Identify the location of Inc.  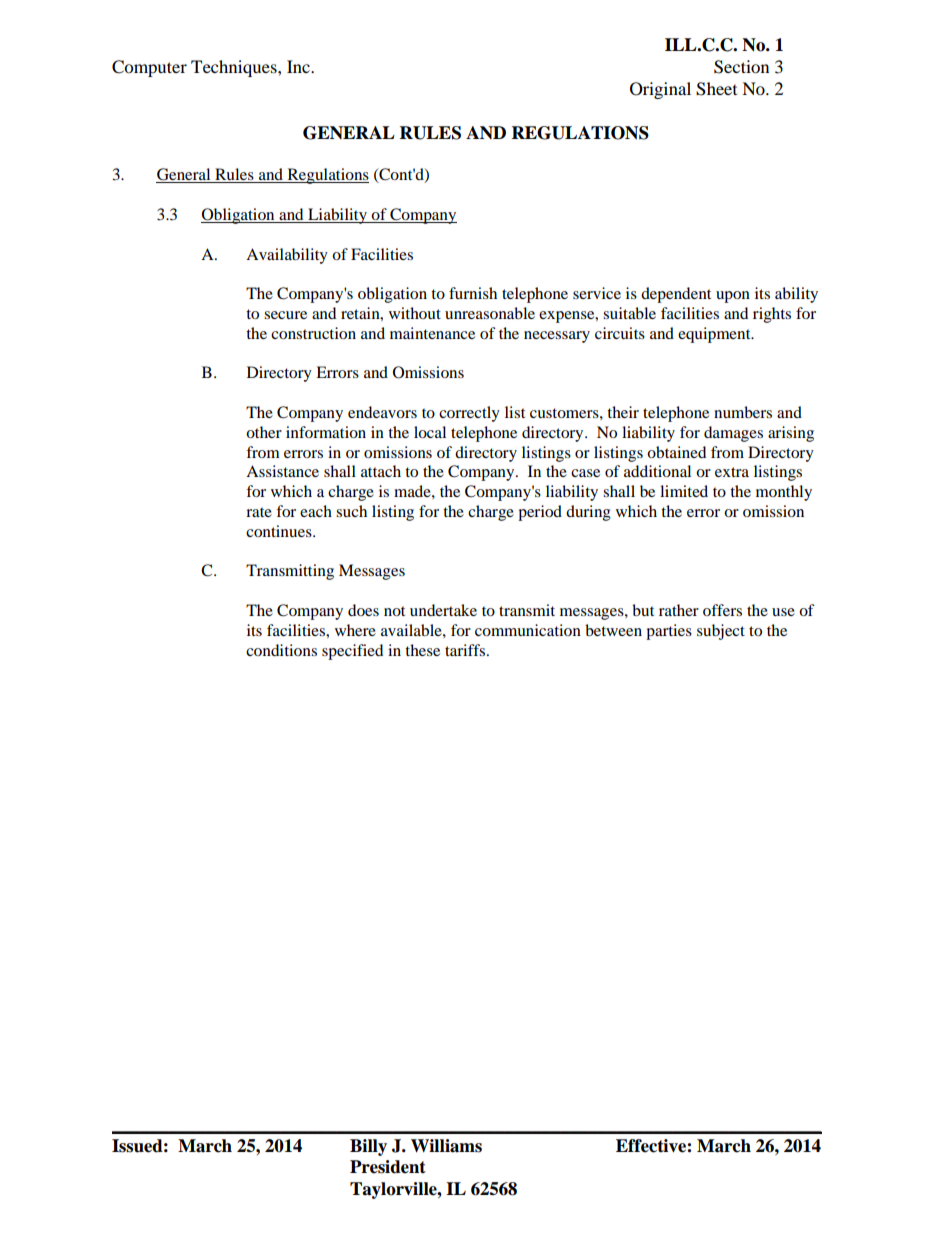
(299, 66).
